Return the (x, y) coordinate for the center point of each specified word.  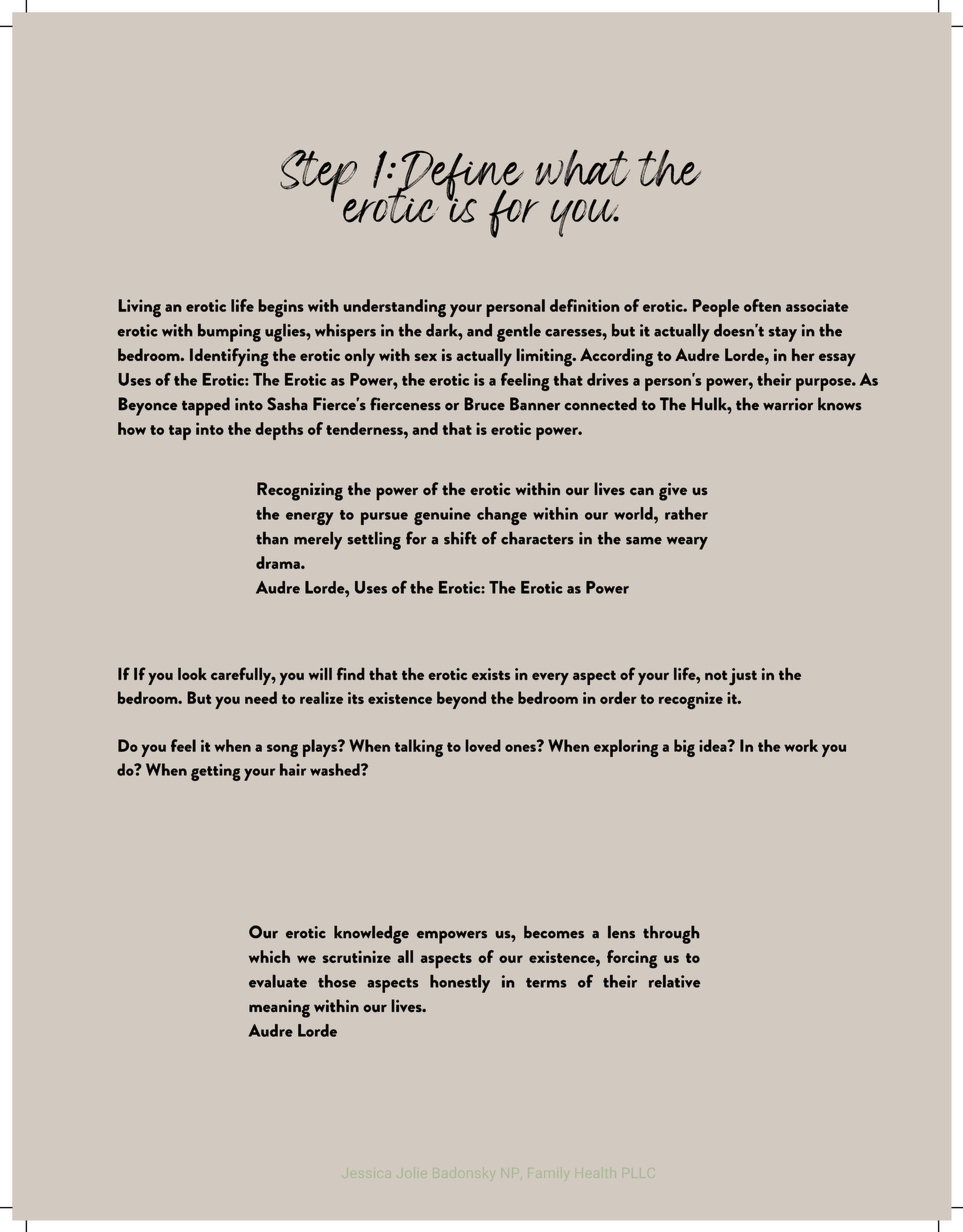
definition (585, 305)
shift (460, 538)
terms (546, 983)
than (272, 538)
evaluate (278, 981)
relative (675, 981)
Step (318, 177)
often (762, 305)
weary (687, 543)
